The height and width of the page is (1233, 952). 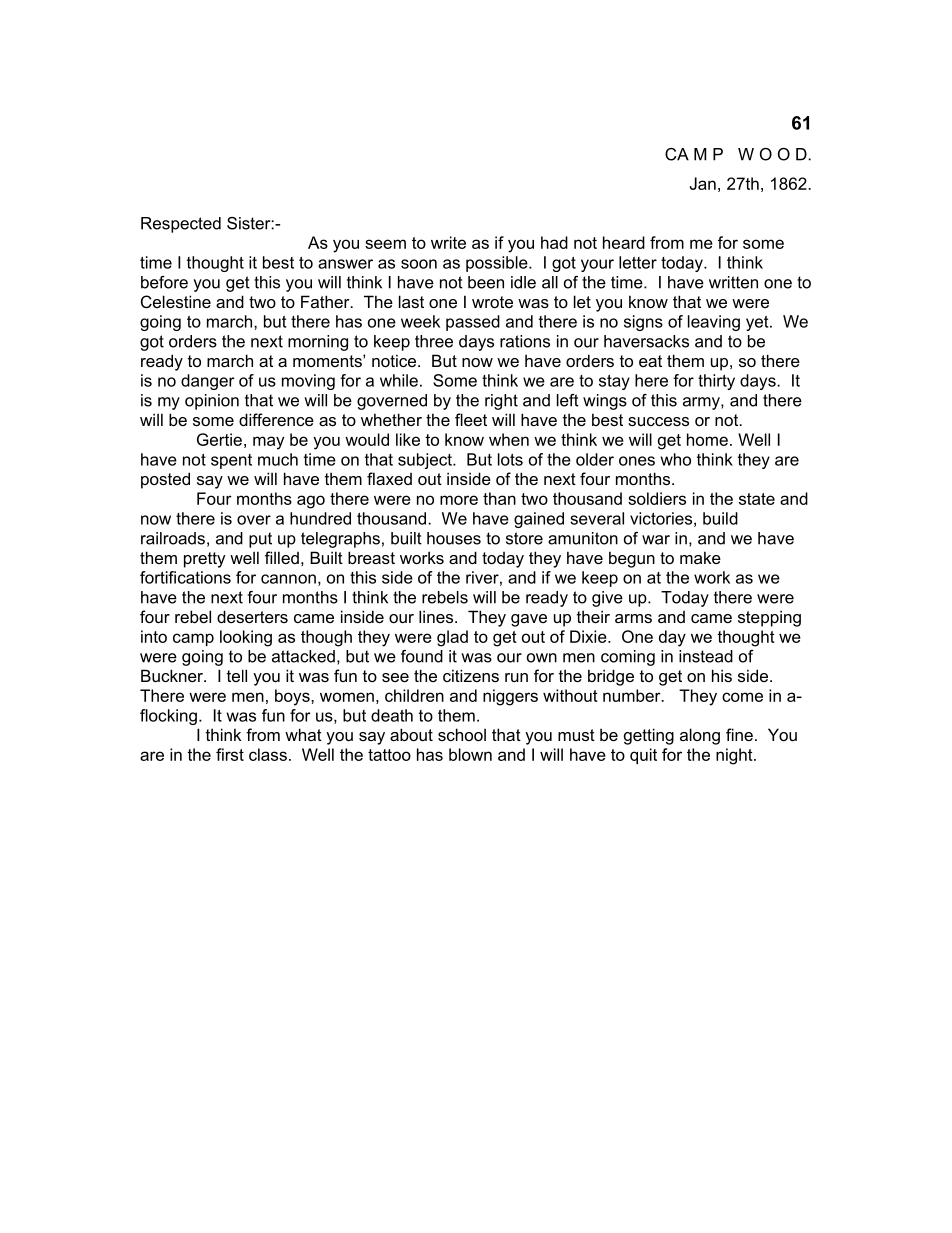 I want to click on leaving, so click(x=714, y=323).
